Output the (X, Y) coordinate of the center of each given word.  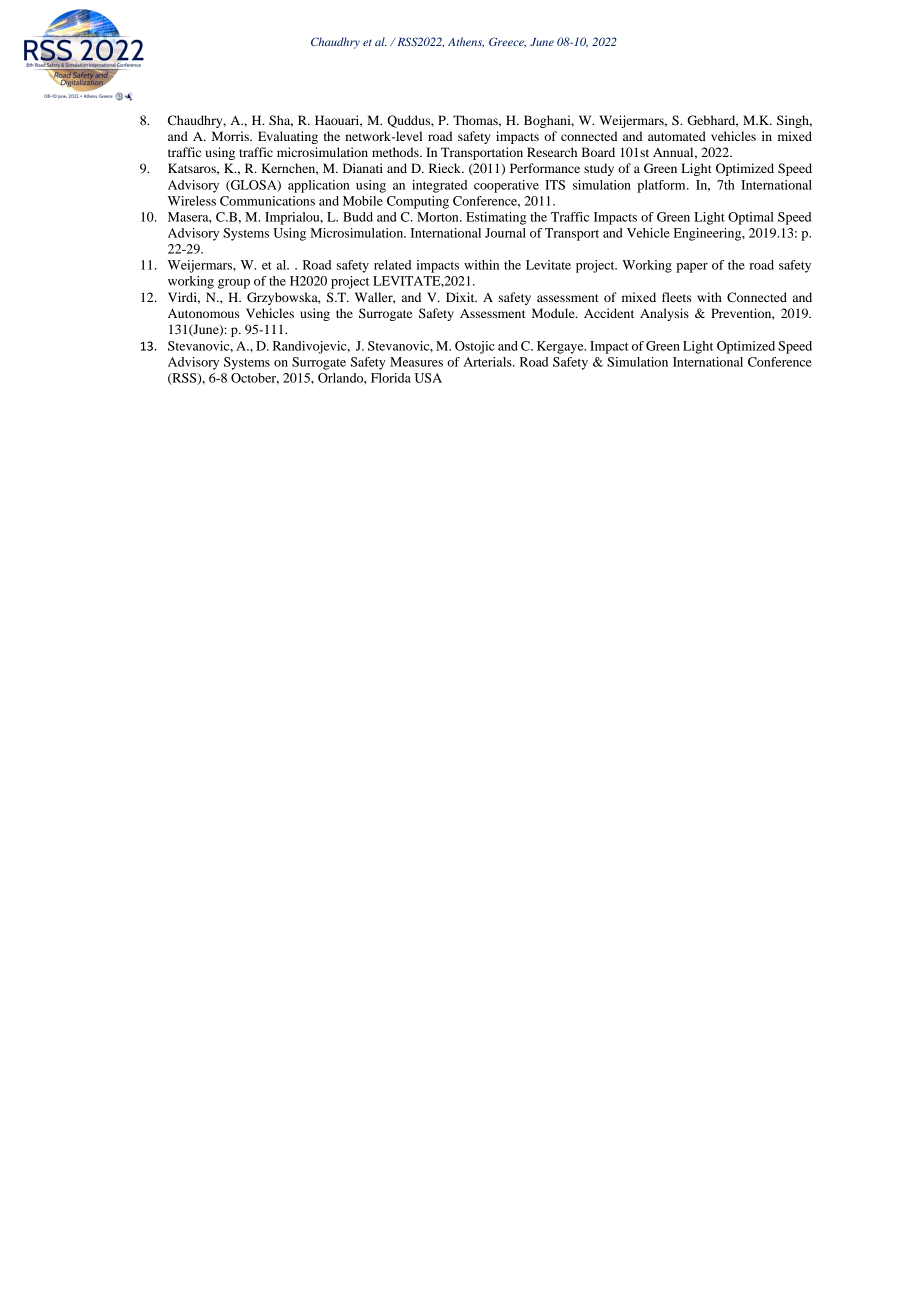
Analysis (664, 314)
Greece (507, 42)
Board (598, 152)
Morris (231, 136)
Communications (267, 201)
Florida (391, 378)
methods (396, 152)
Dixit (461, 297)
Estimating (496, 218)
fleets (676, 297)
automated (677, 136)
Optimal (751, 218)
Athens (466, 42)
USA (428, 378)
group (234, 284)
